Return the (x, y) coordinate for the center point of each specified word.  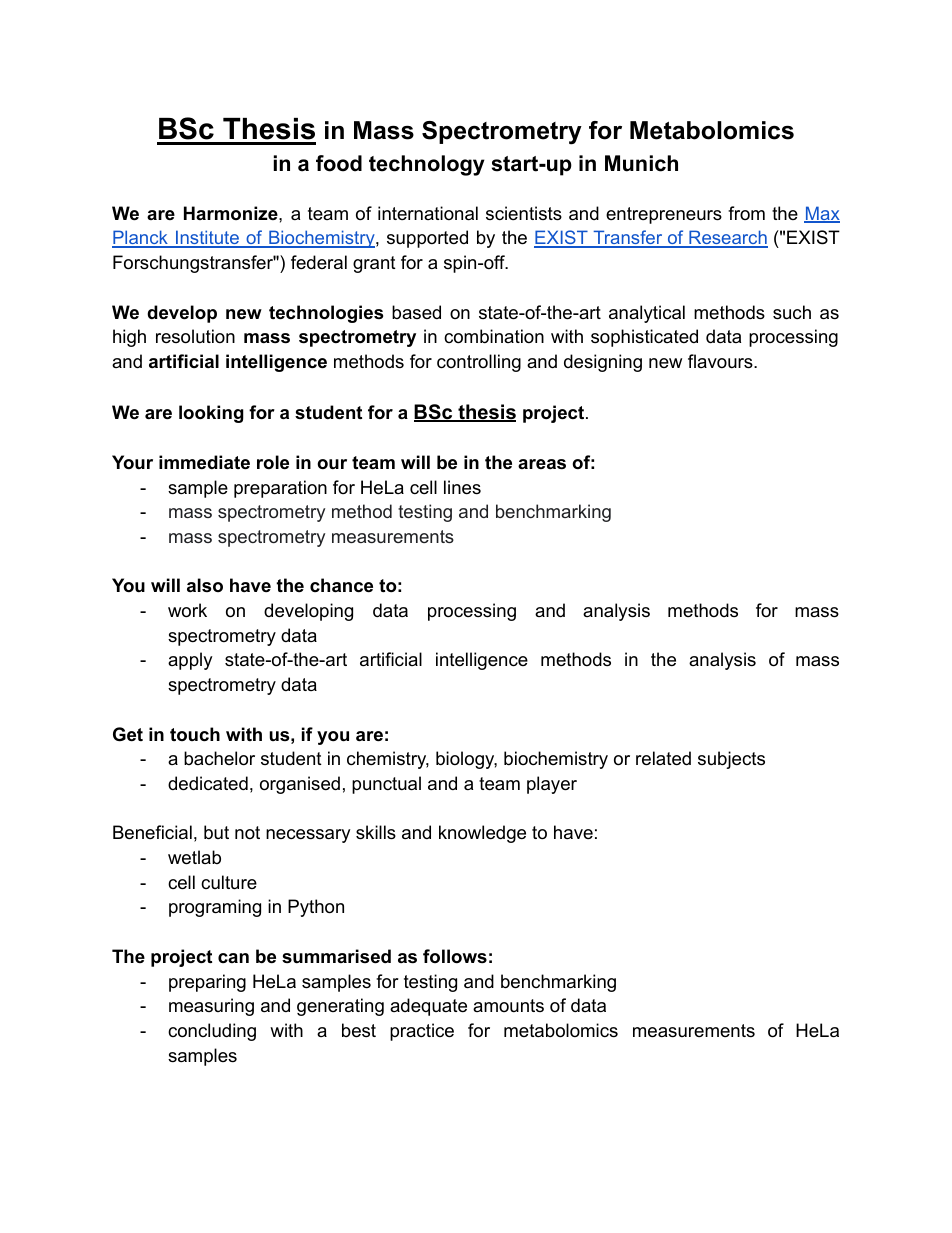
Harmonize (232, 213)
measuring (211, 1007)
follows (455, 956)
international (428, 213)
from (746, 213)
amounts (508, 1005)
